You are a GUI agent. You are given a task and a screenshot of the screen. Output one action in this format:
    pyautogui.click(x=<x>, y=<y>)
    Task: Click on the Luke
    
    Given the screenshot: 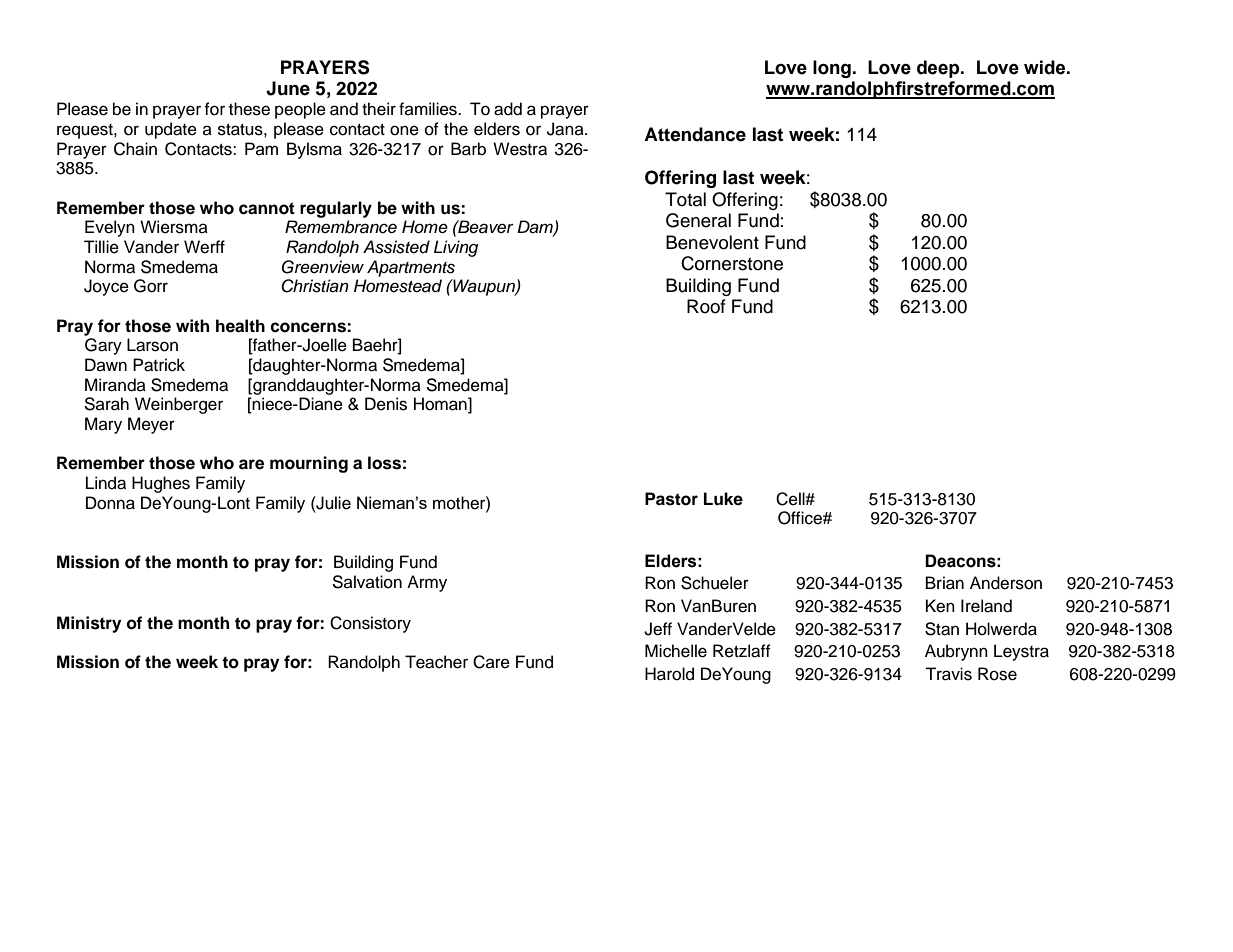 What is the action you would take?
    pyautogui.click(x=723, y=499)
